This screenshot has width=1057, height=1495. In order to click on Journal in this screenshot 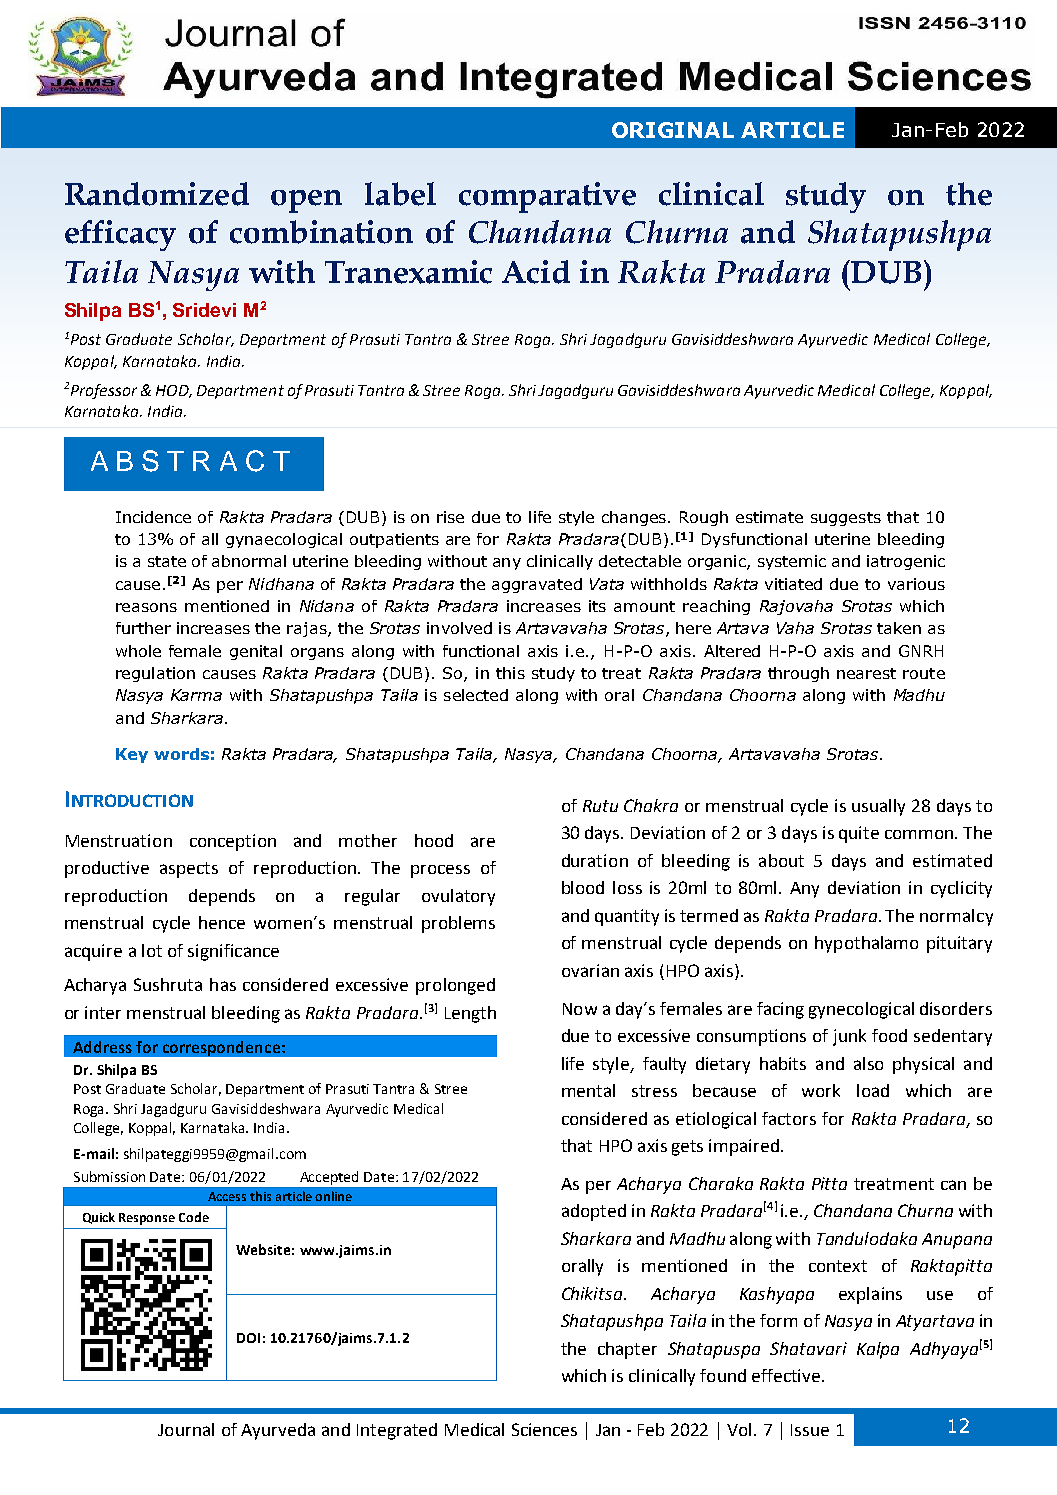, I will do `click(186, 1429)`.
